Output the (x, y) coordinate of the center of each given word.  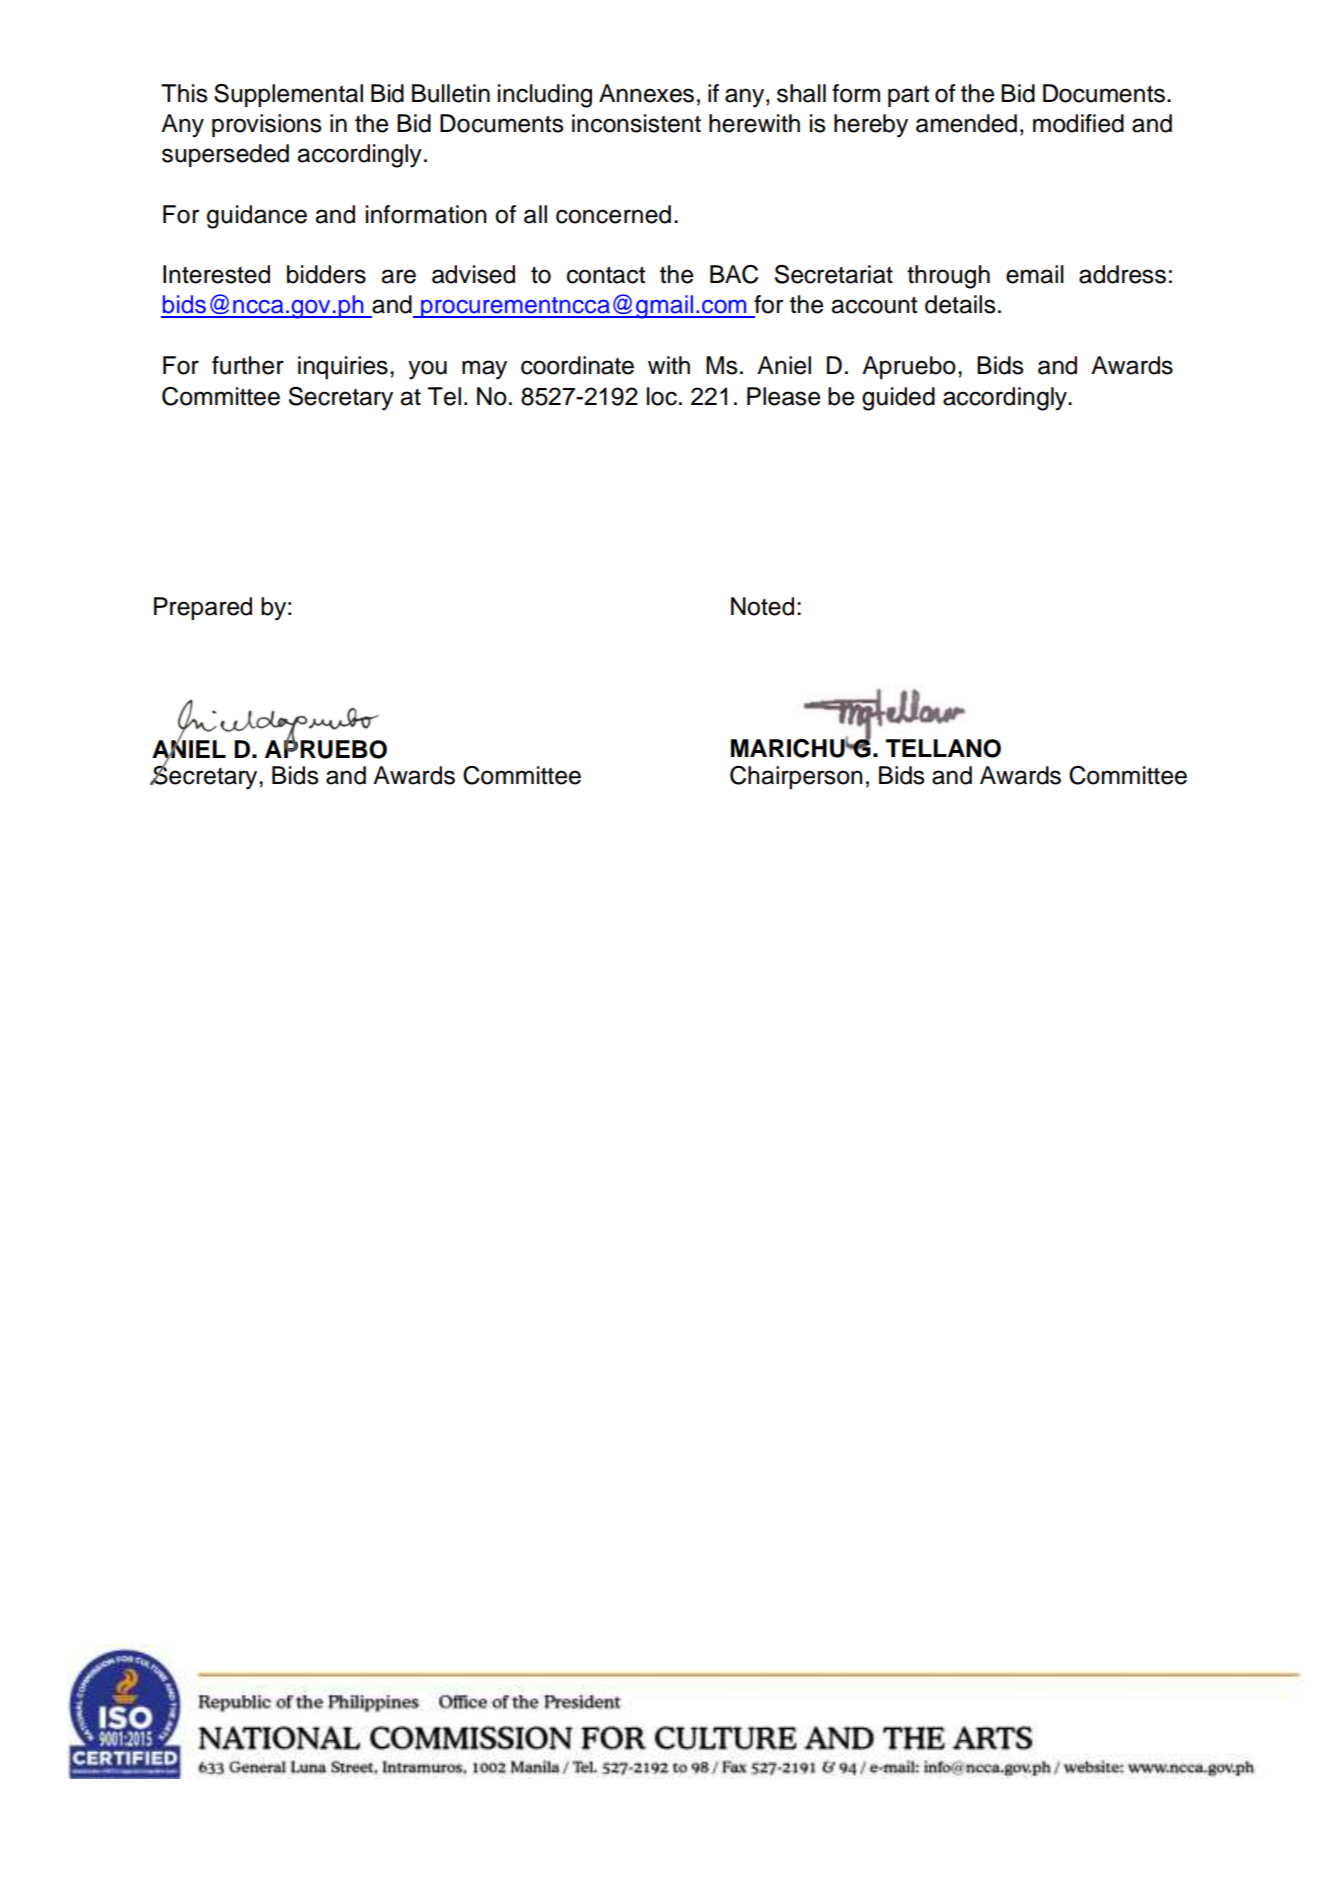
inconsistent (636, 123)
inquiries (343, 367)
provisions (267, 125)
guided (898, 399)
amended (966, 123)
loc (662, 396)
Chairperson (796, 777)
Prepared (203, 608)
